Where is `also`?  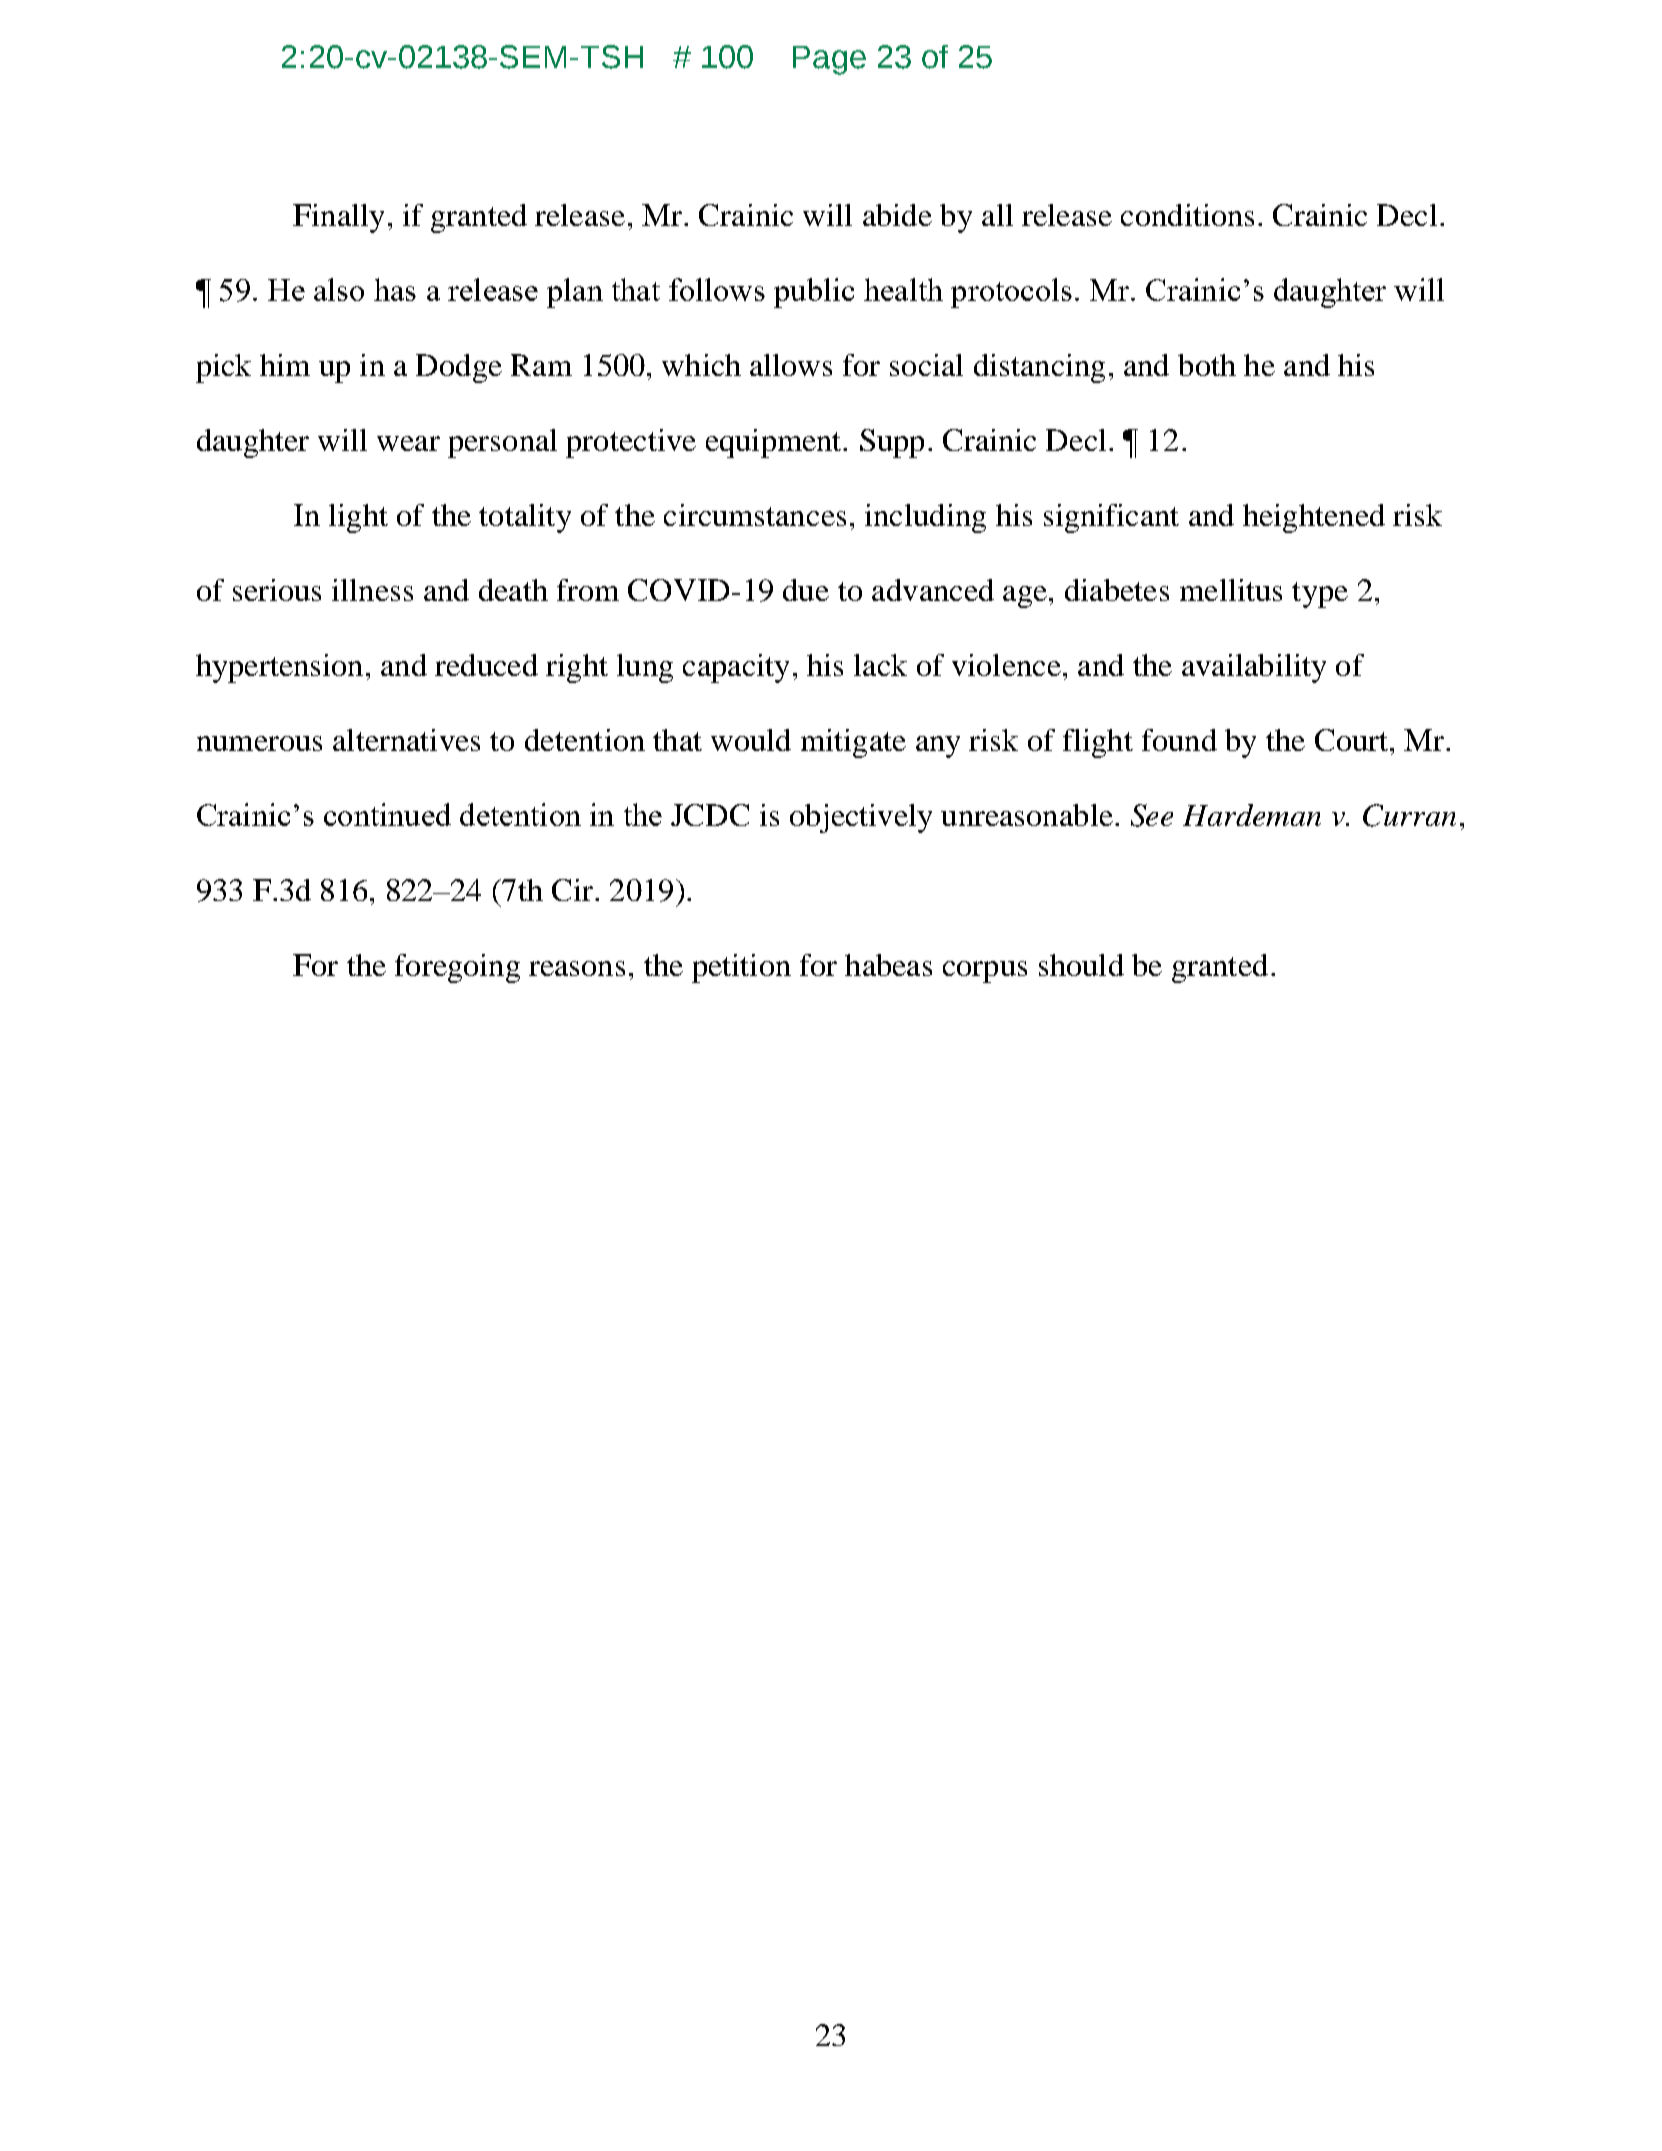 also is located at coordinates (339, 289).
